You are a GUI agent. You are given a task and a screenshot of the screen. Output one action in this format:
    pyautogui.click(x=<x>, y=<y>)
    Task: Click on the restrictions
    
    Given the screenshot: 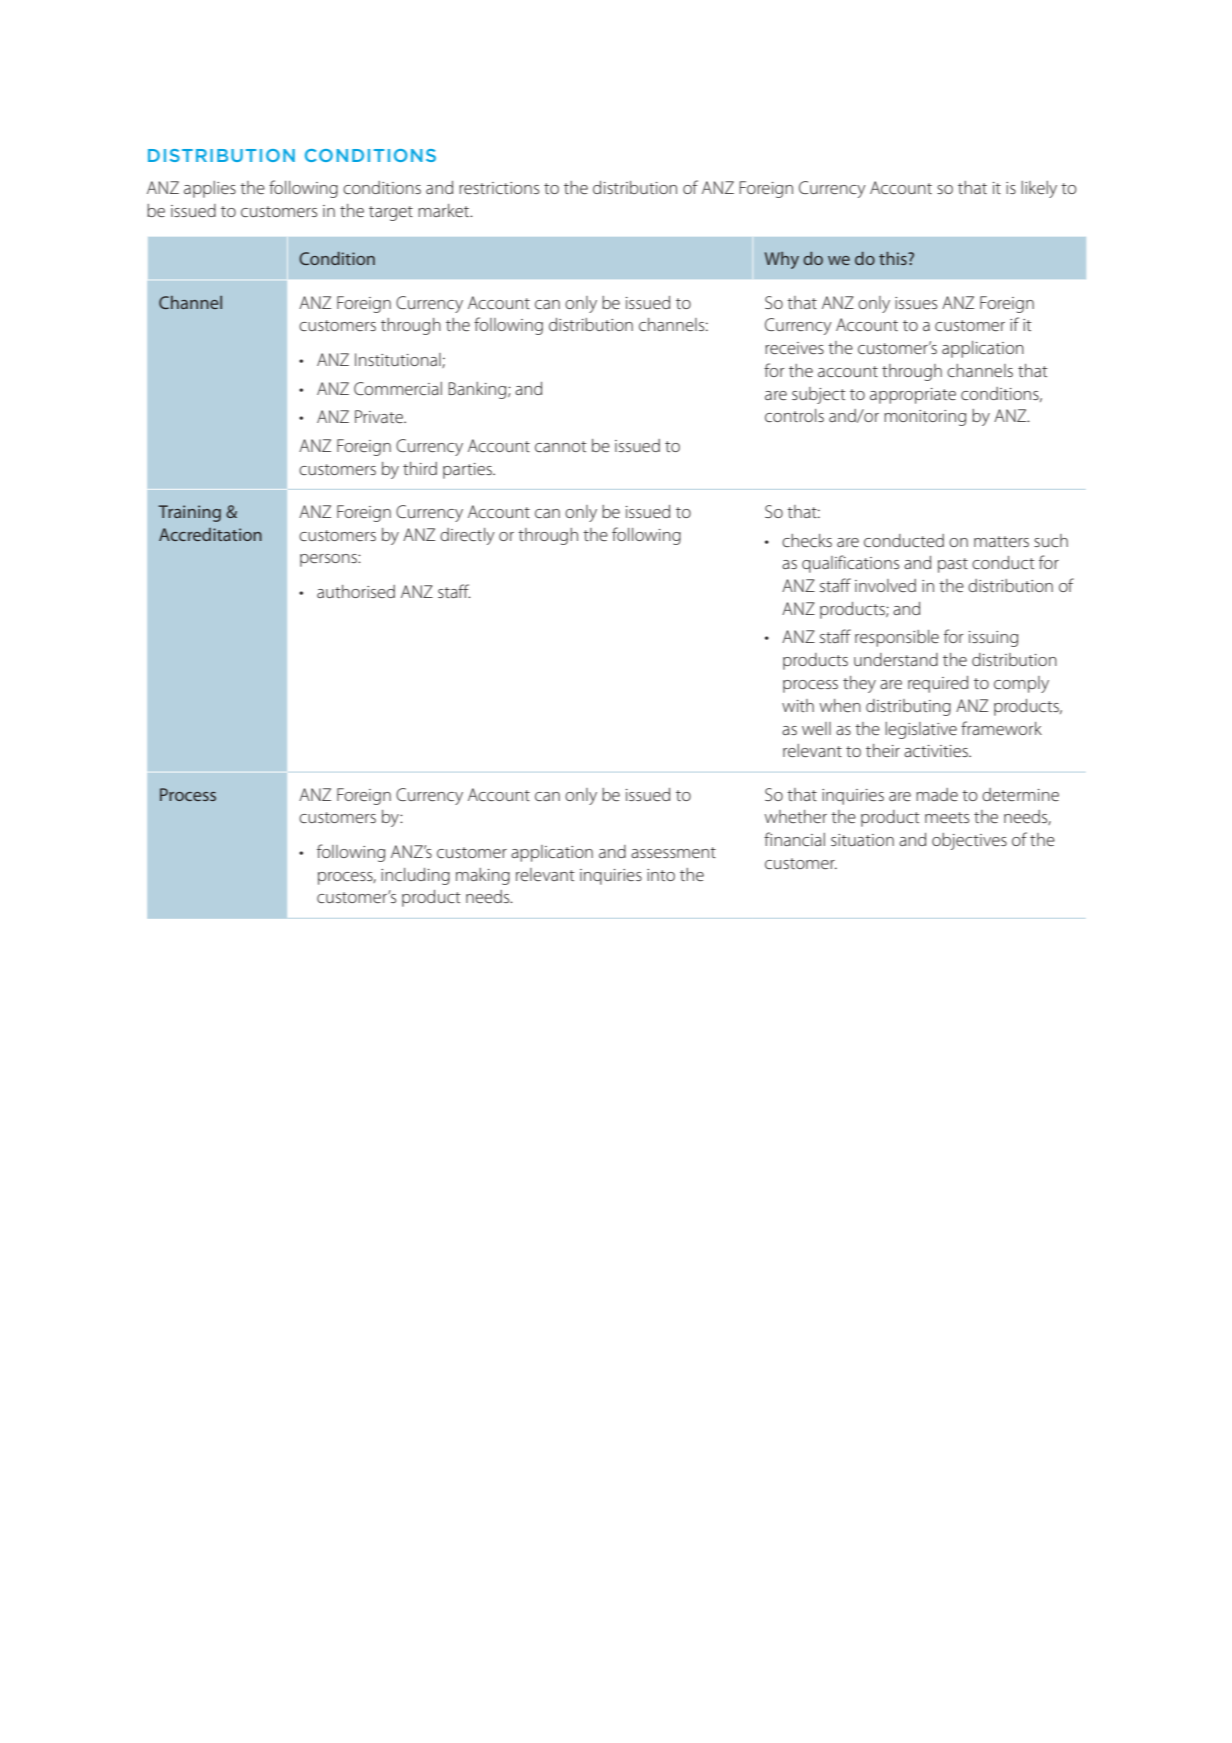 What is the action you would take?
    pyautogui.click(x=499, y=188)
